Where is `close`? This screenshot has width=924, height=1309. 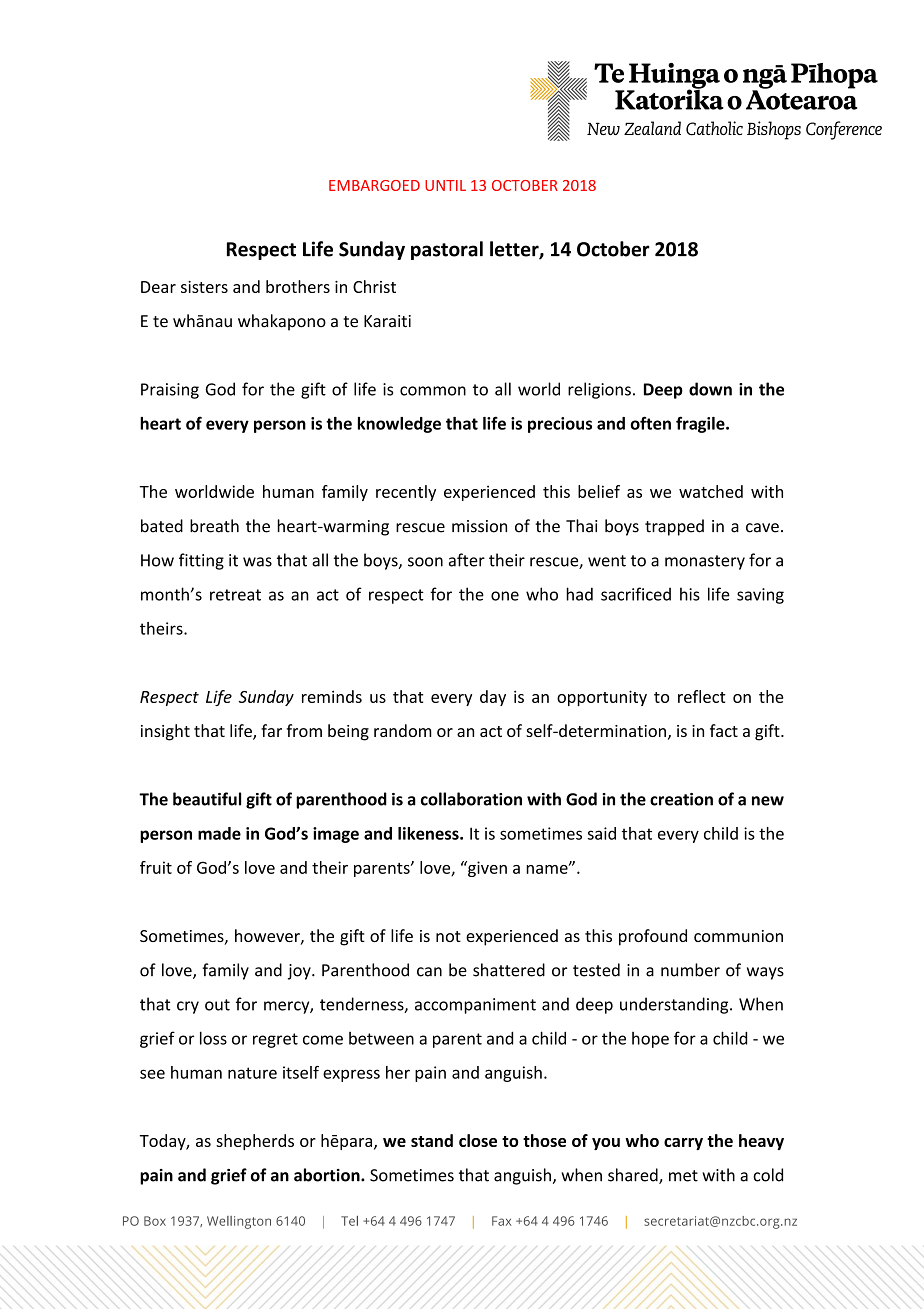 close is located at coordinates (478, 1140).
